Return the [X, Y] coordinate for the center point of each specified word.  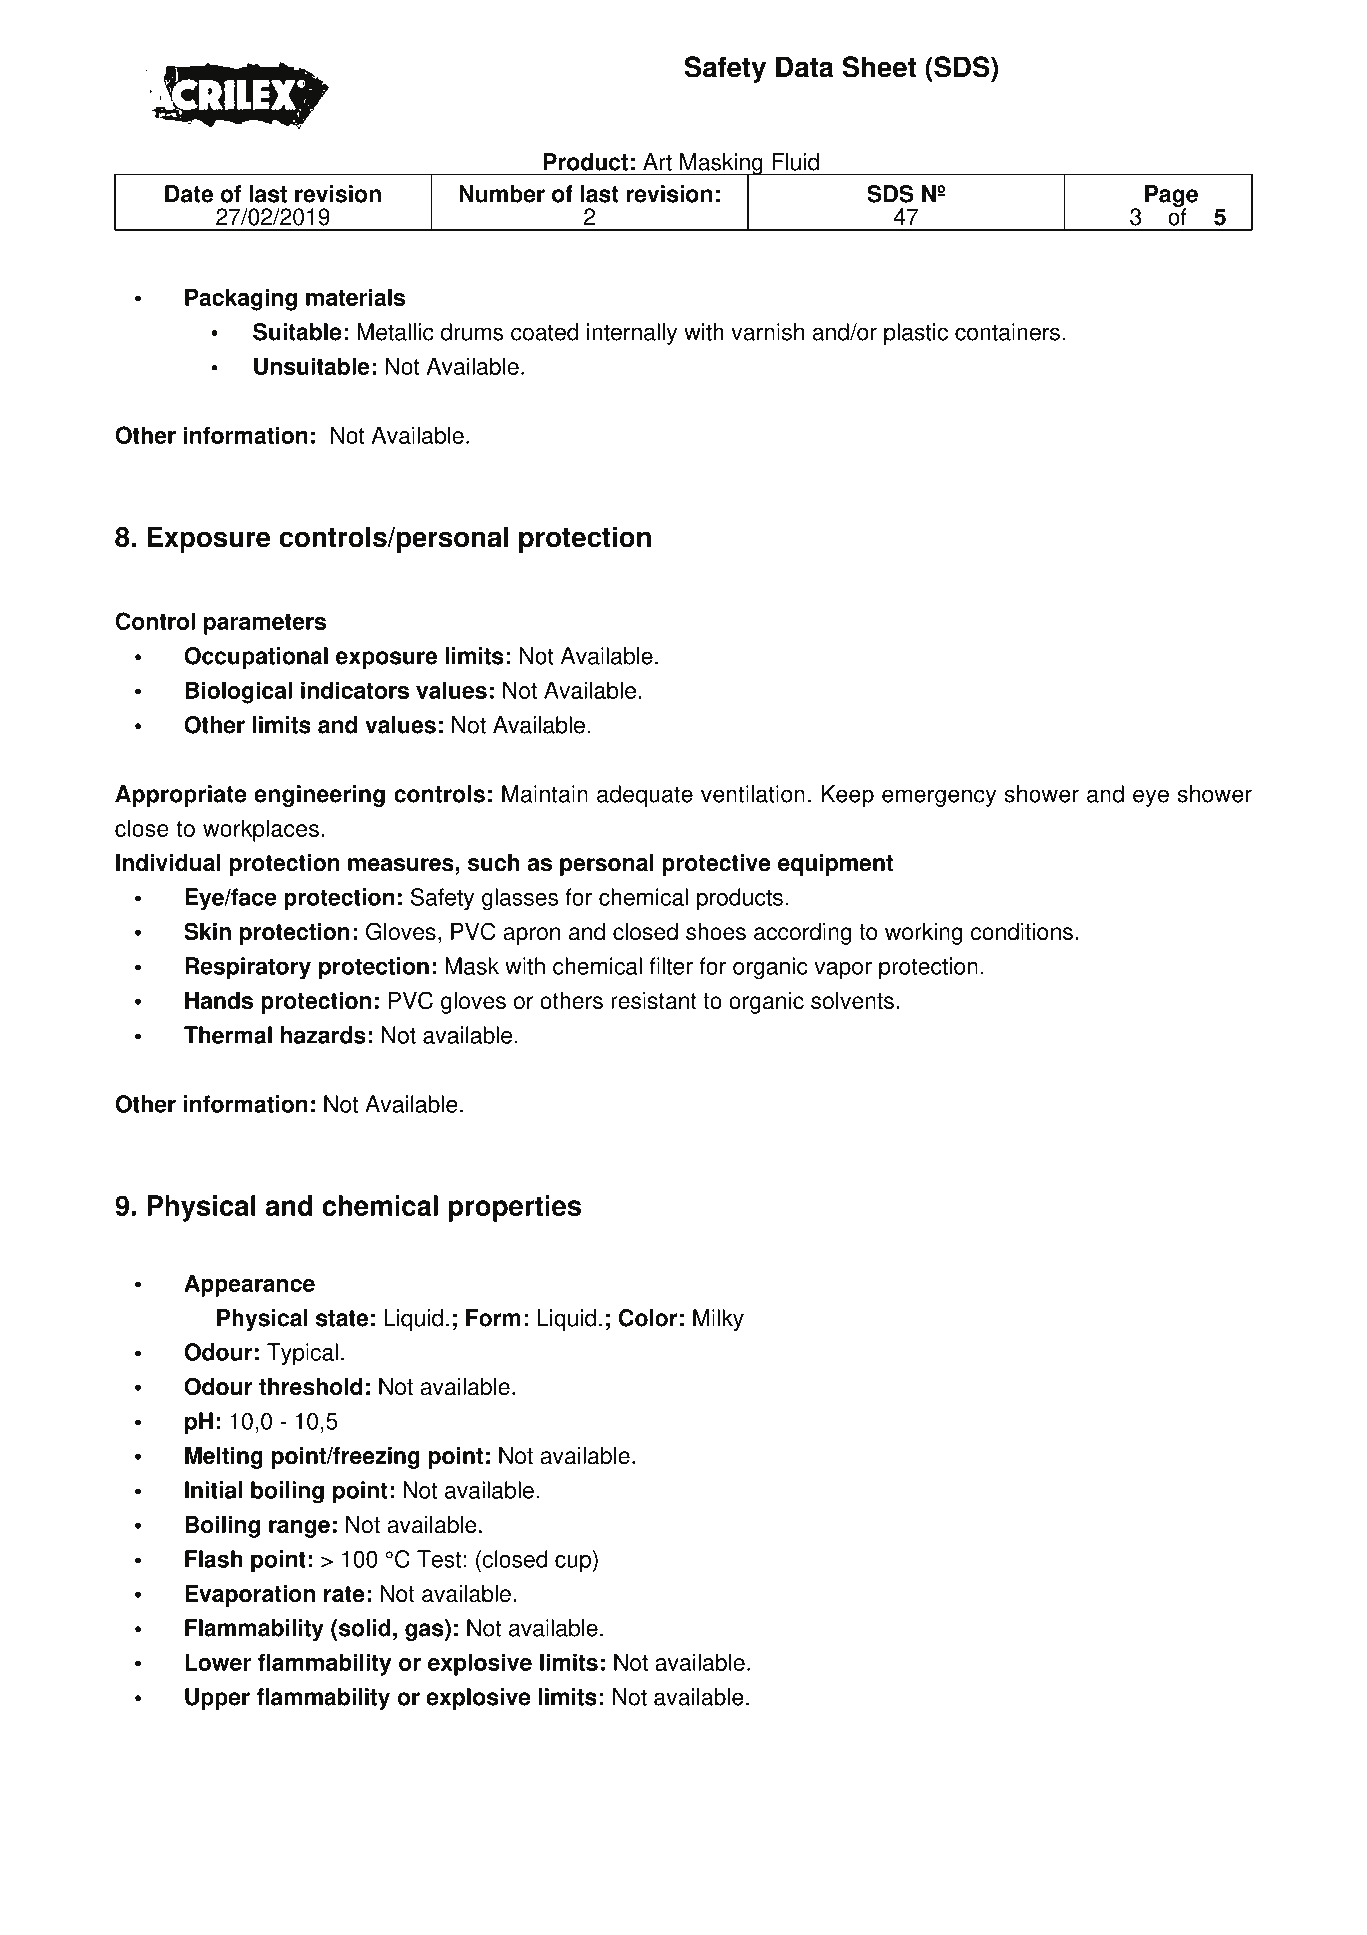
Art [657, 162]
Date [189, 194]
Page [1171, 197]
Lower [218, 1662]
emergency [939, 798]
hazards [323, 1035]
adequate [645, 796]
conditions [1022, 932]
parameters [265, 624]
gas [425, 1632]
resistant [654, 1001]
